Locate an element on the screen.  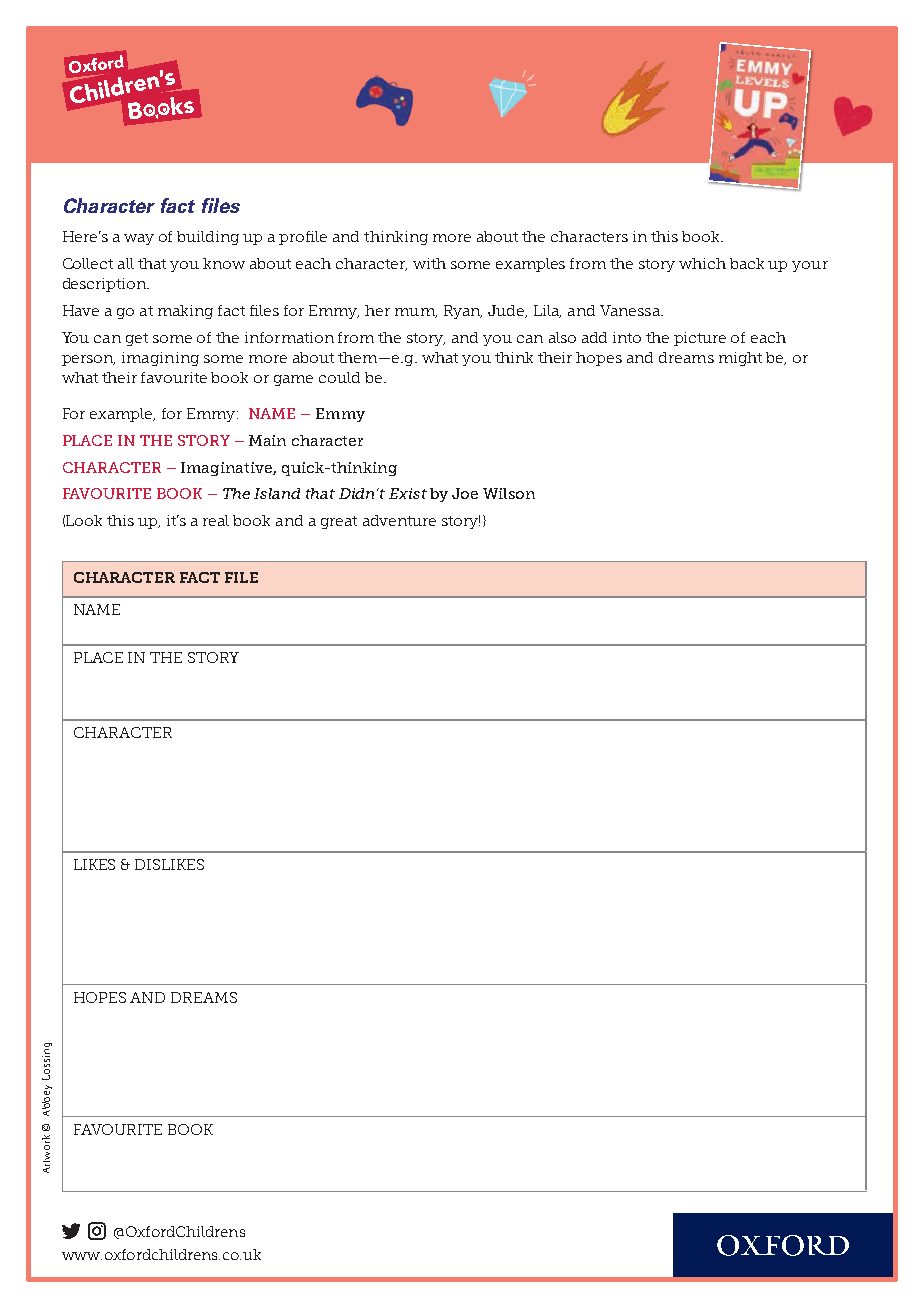
real is located at coordinates (216, 520).
